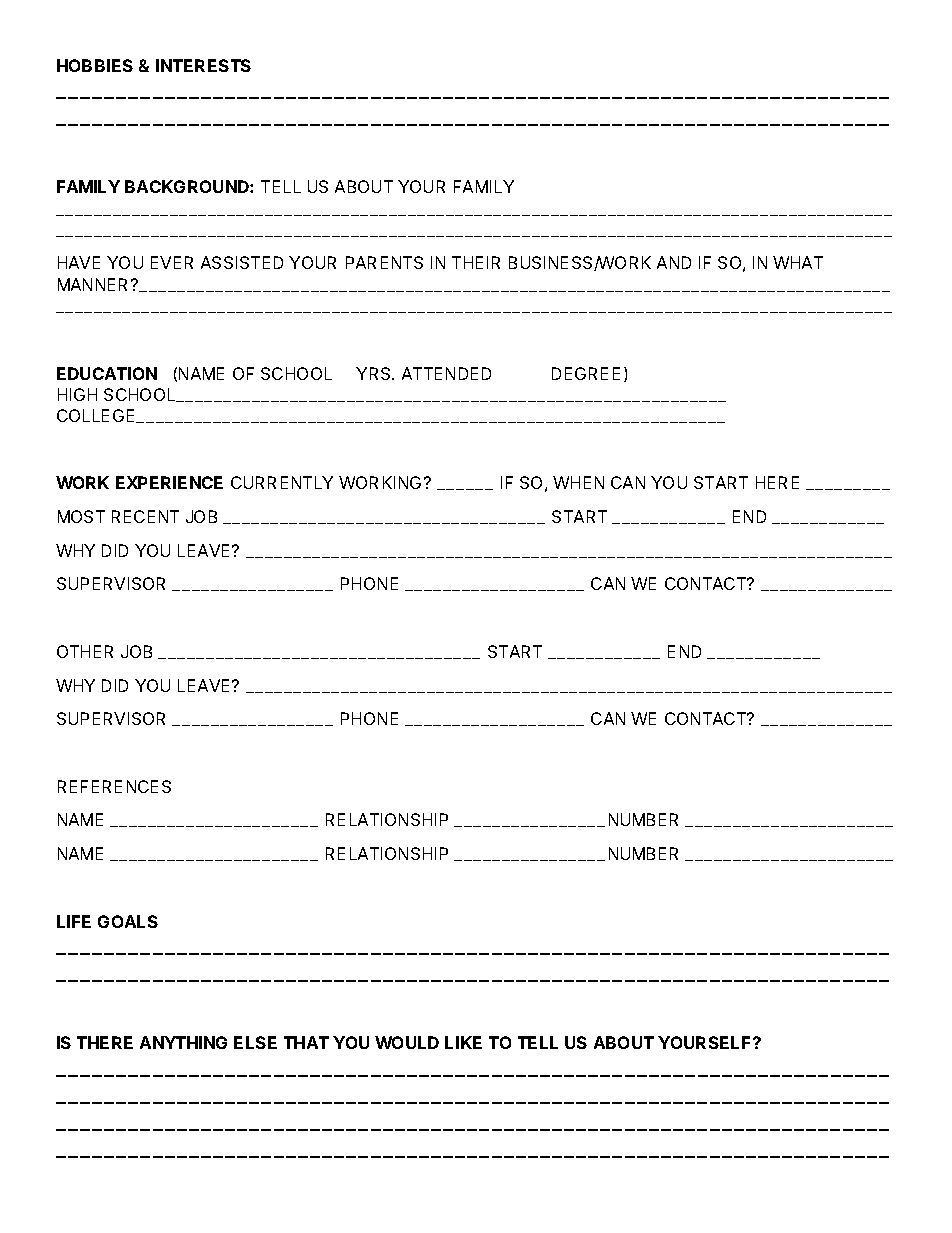 The width and height of the screenshot is (952, 1233). Describe the element at coordinates (798, 262) in the screenshot. I see `WHAT` at that location.
